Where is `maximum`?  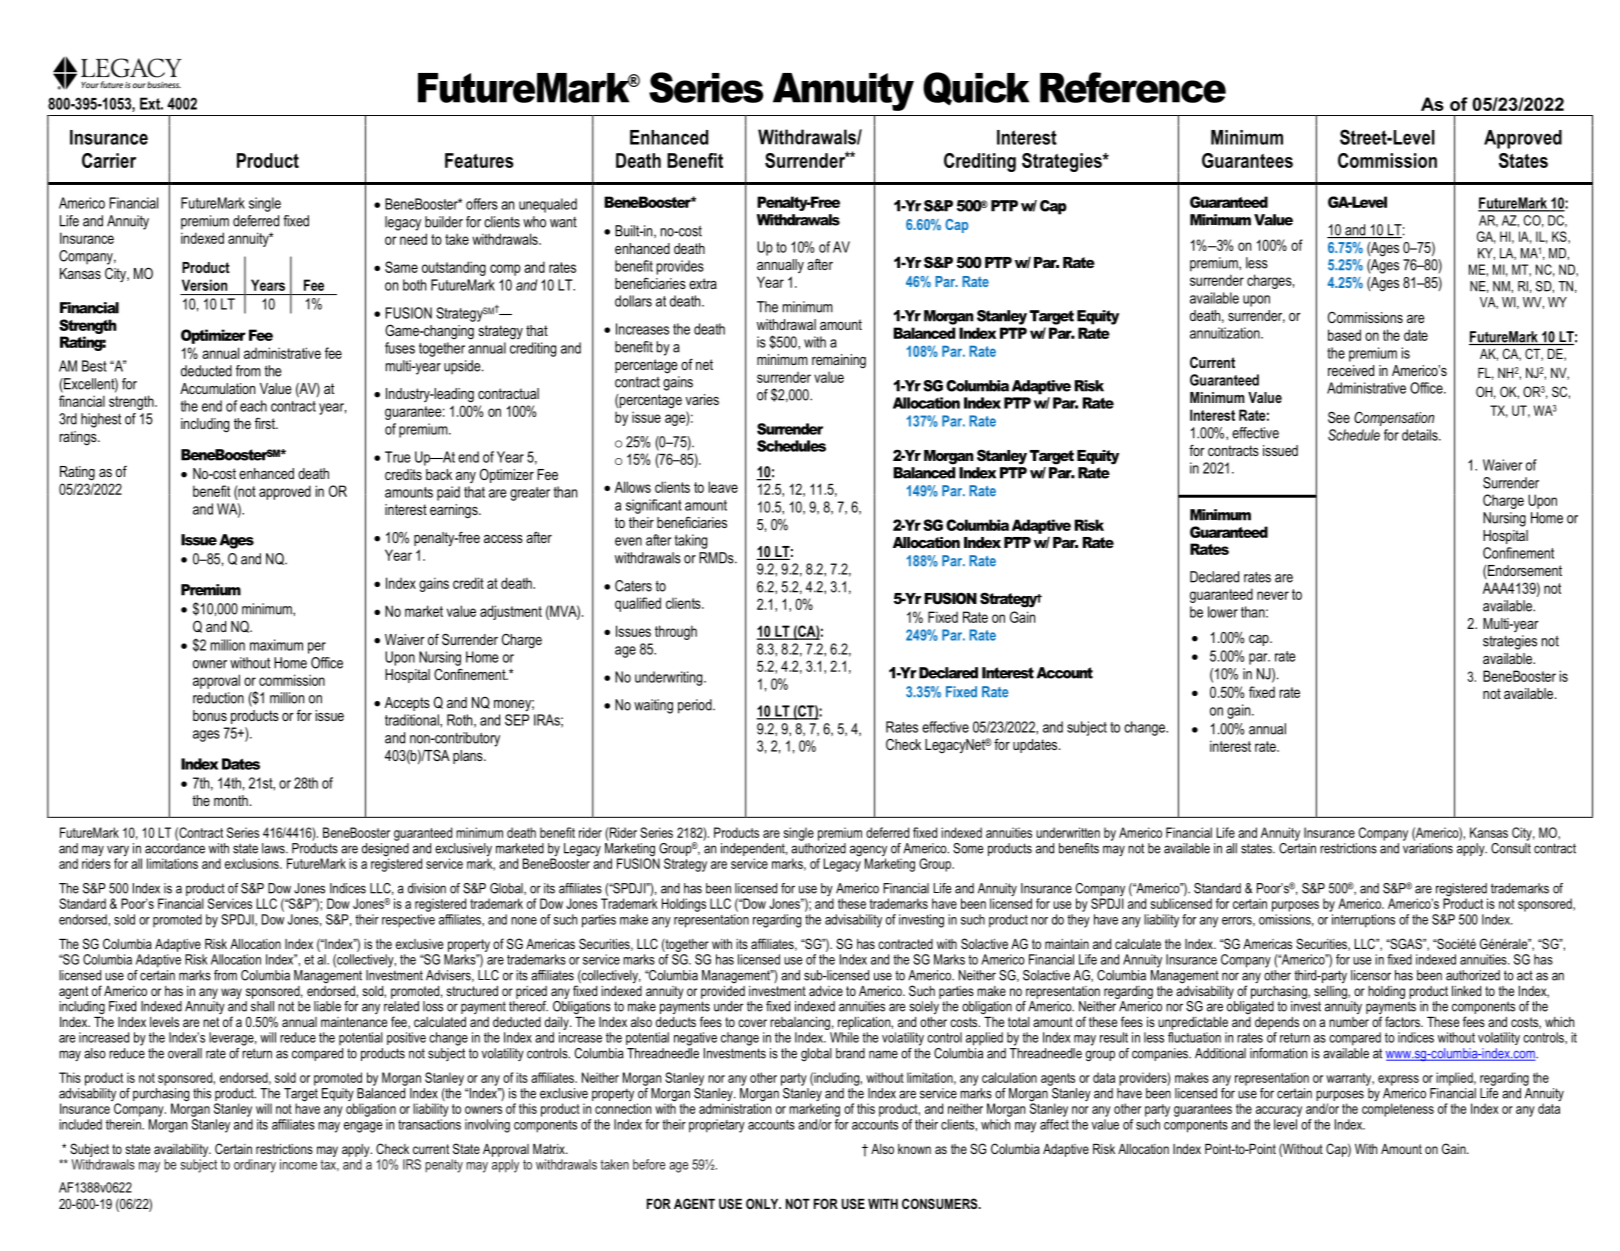 maximum is located at coordinates (276, 645).
